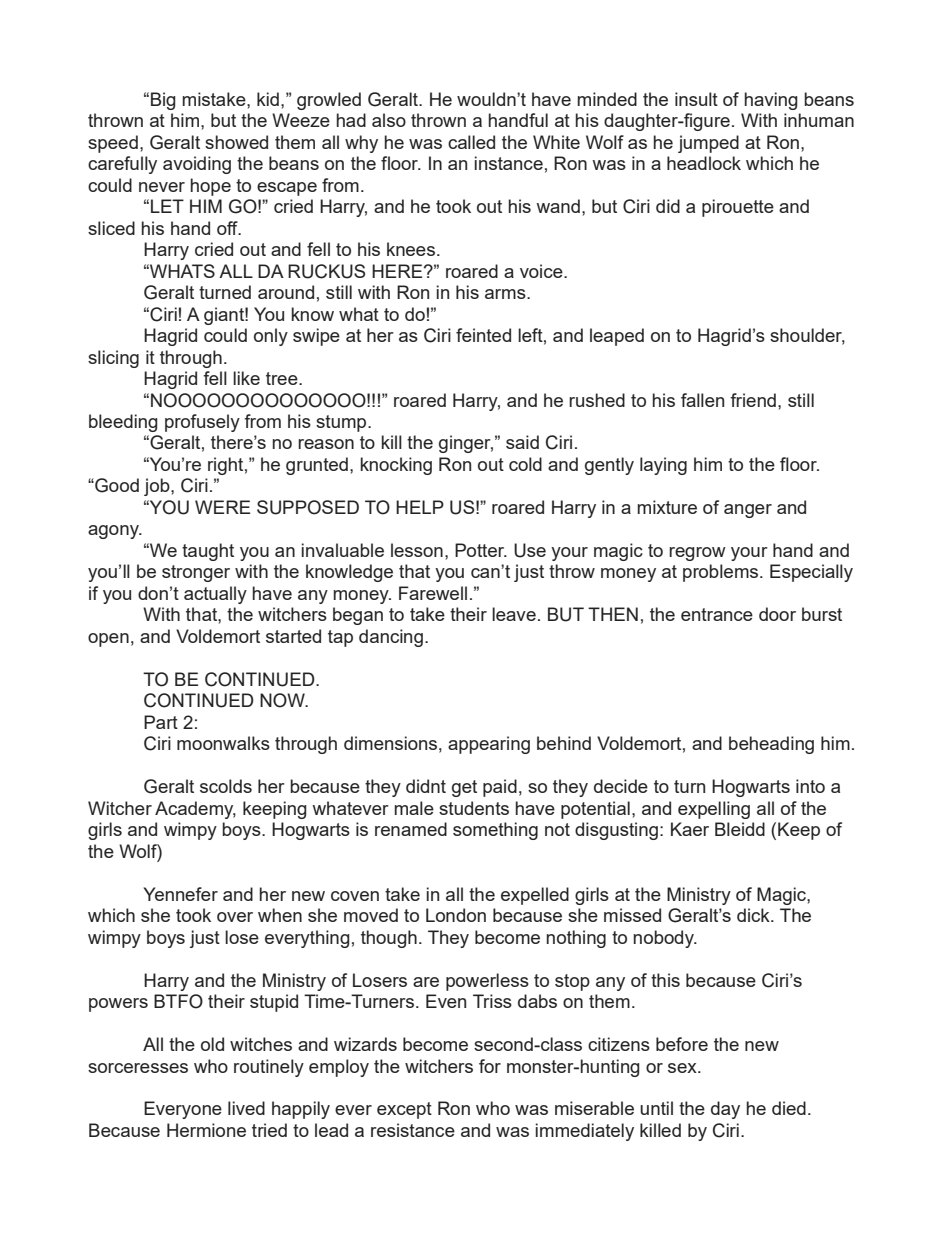 The height and width of the screenshot is (1233, 952). Describe the element at coordinates (404, 1110) in the screenshot. I see `except` at that location.
